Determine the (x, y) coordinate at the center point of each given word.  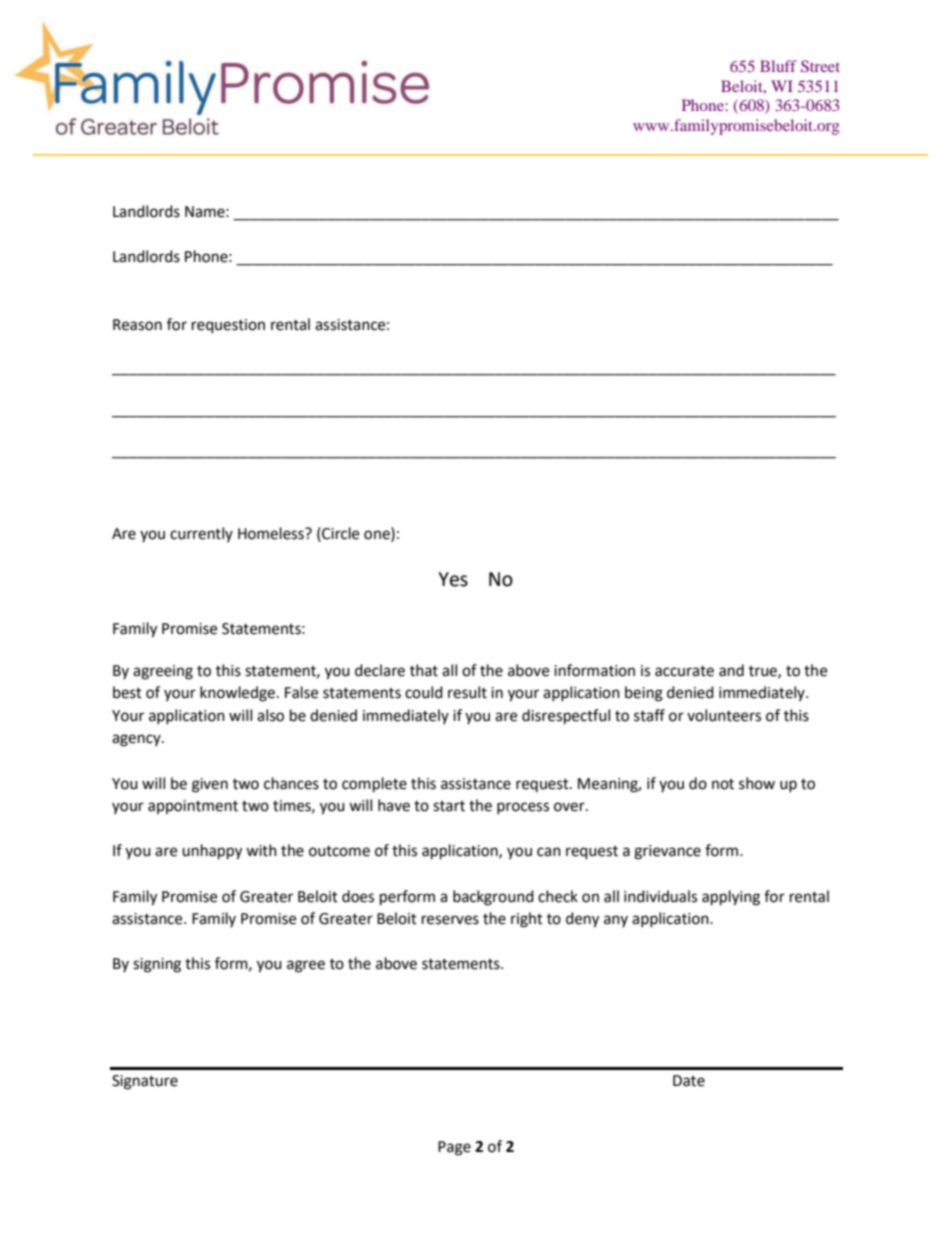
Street (820, 66)
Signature (145, 1082)
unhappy (212, 852)
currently (201, 534)
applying (731, 898)
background (493, 898)
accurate (684, 671)
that (424, 670)
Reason (137, 325)
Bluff (778, 66)
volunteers (724, 715)
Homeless (272, 533)
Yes (453, 579)
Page (454, 1148)
